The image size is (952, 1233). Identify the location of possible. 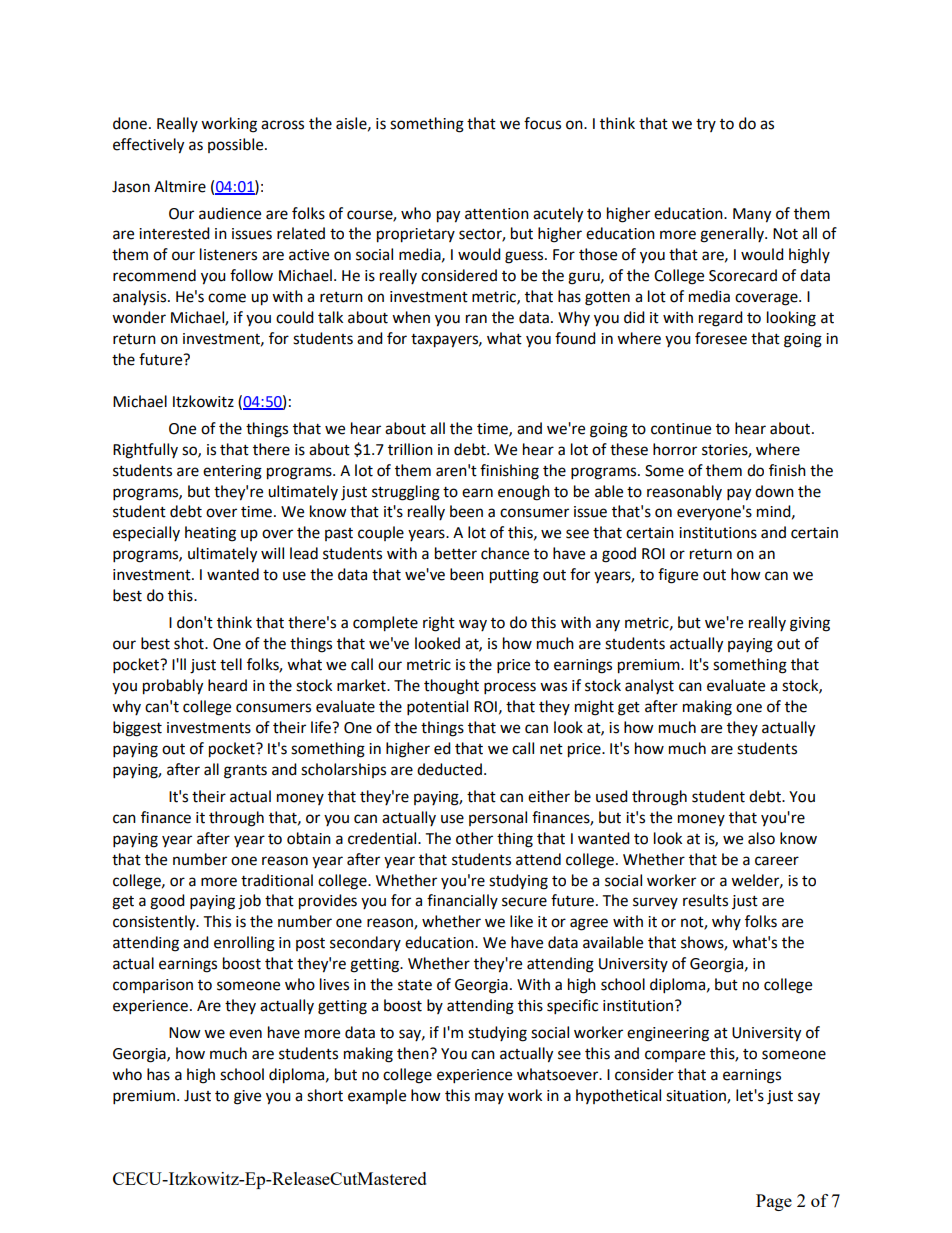
(237, 145).
